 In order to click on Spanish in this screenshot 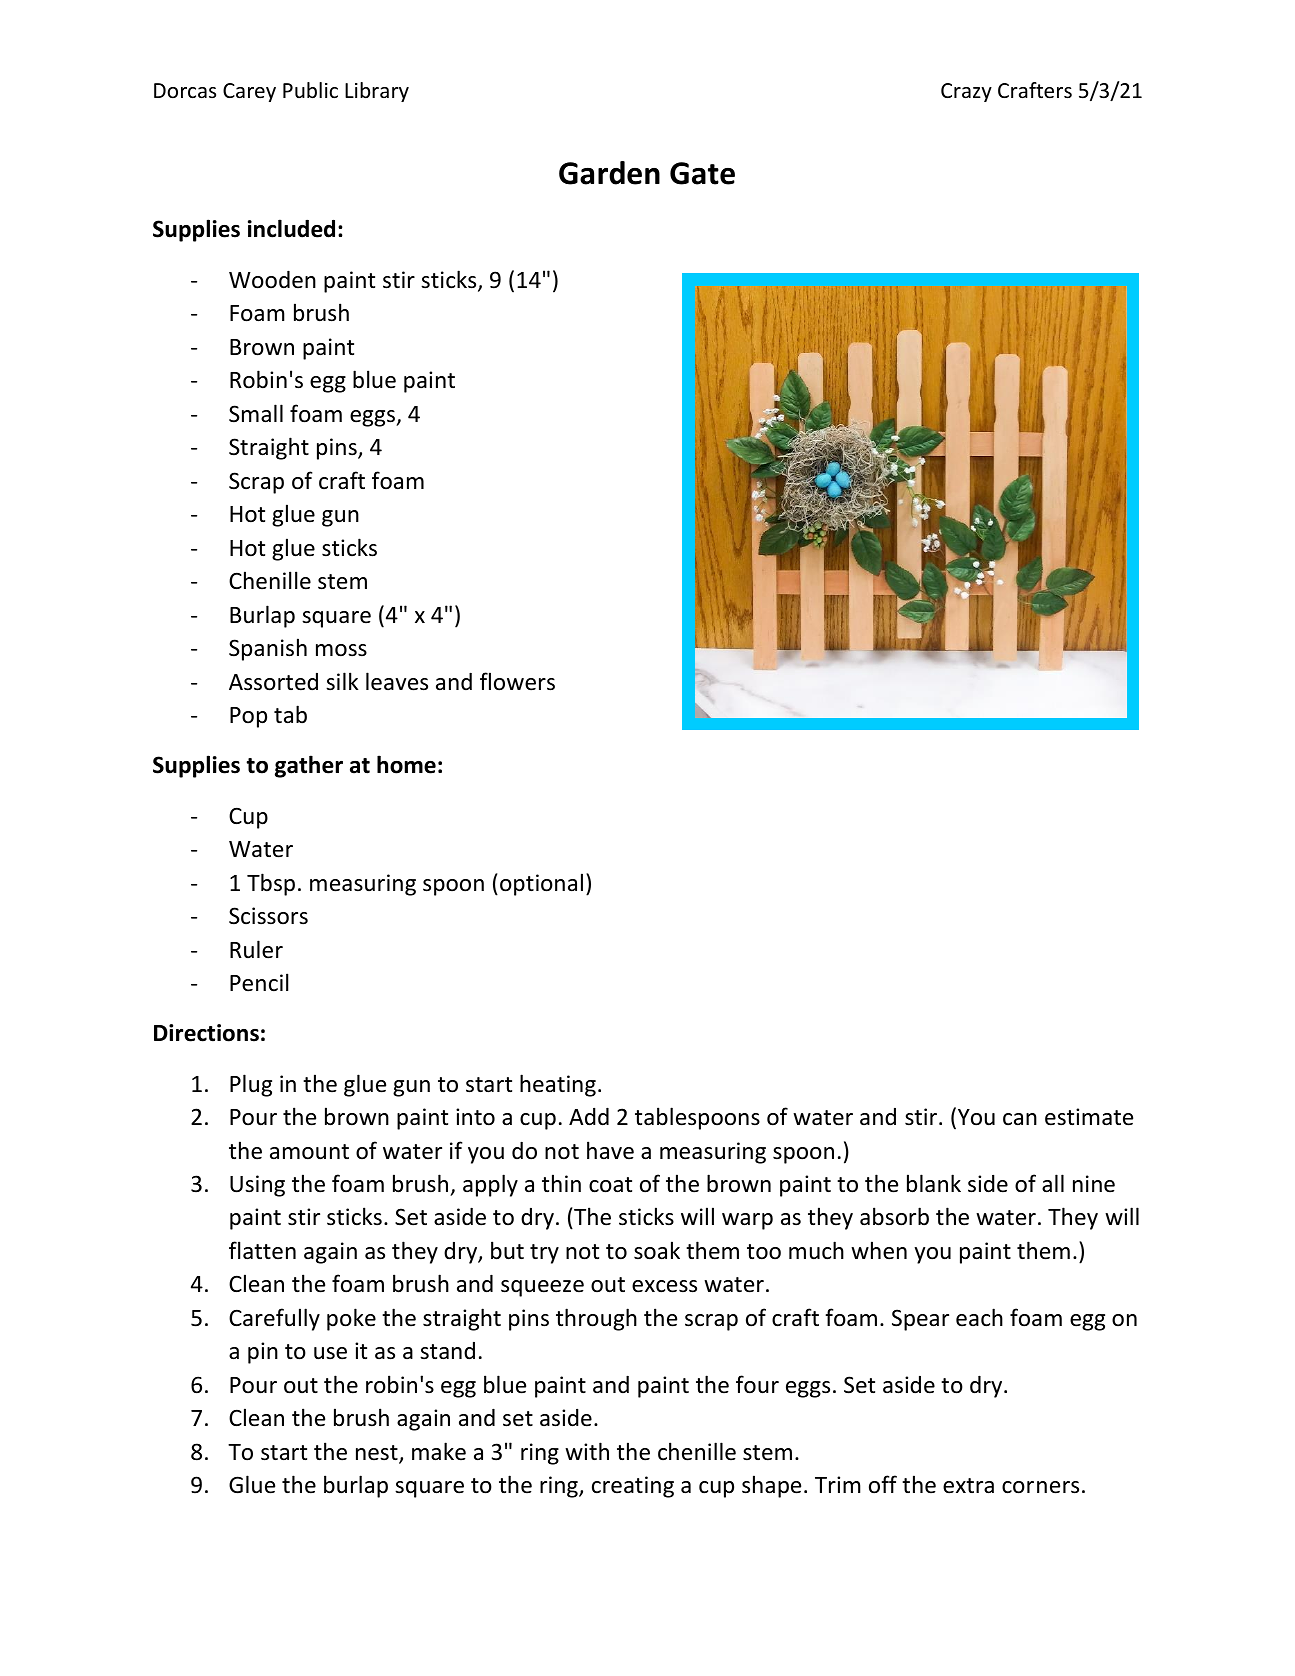, I will do `click(268, 649)`.
